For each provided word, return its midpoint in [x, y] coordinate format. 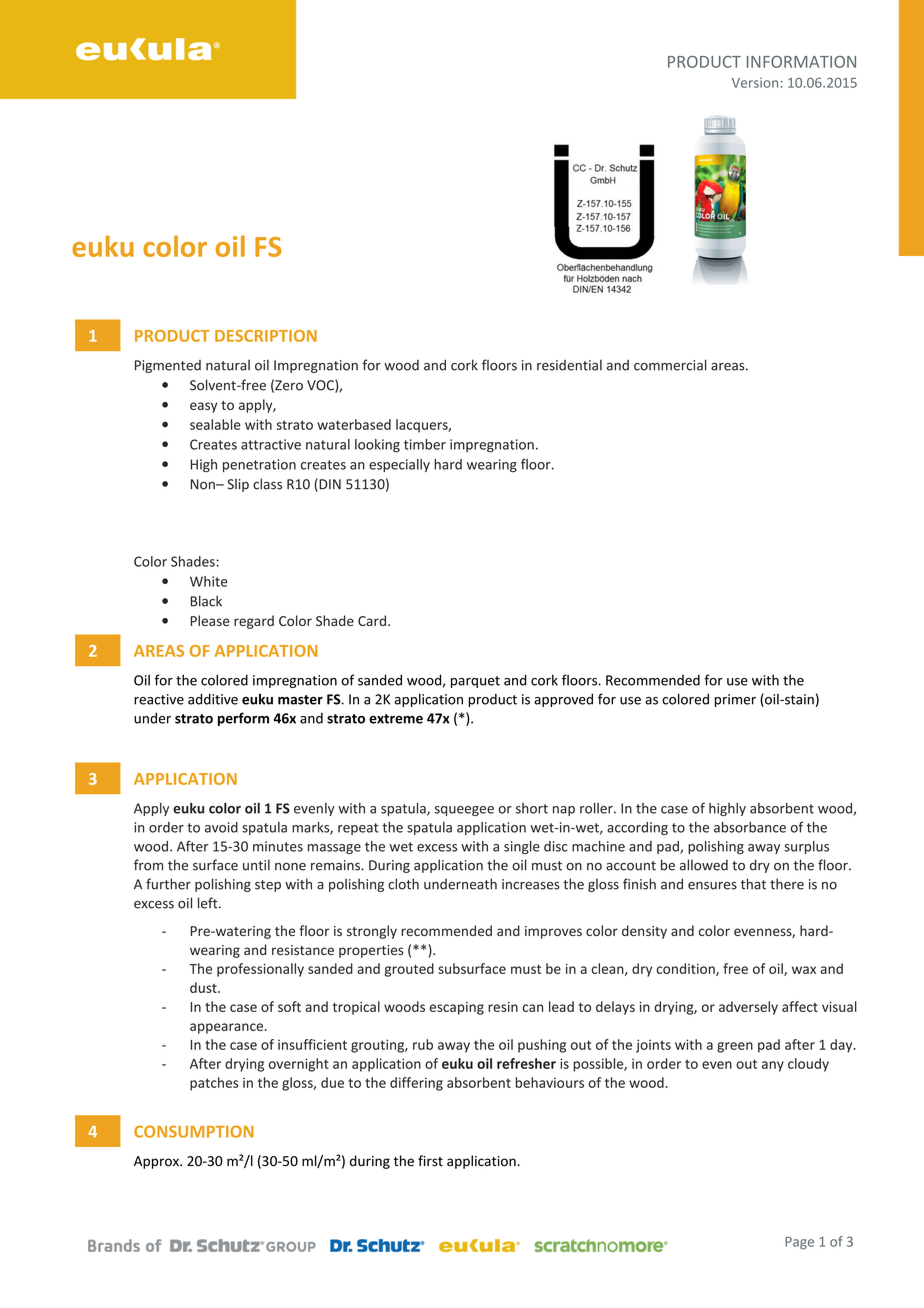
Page [799, 1243]
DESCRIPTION [266, 336]
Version [755, 82]
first [430, 1161]
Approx [157, 1162]
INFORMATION [801, 62]
